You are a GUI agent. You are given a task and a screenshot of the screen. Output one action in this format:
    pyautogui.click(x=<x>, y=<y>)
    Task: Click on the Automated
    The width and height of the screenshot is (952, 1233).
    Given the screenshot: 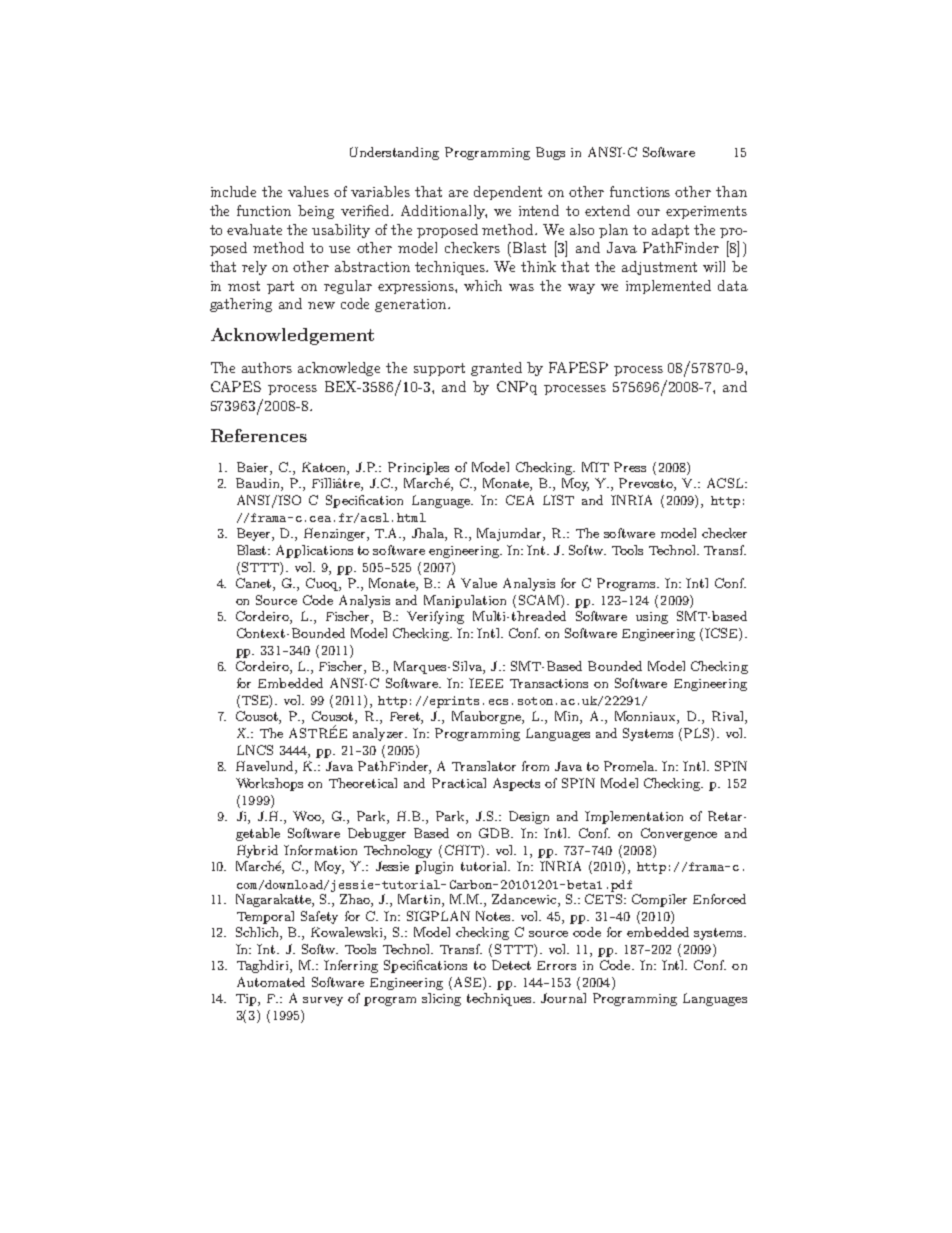 What is the action you would take?
    pyautogui.click(x=271, y=982)
